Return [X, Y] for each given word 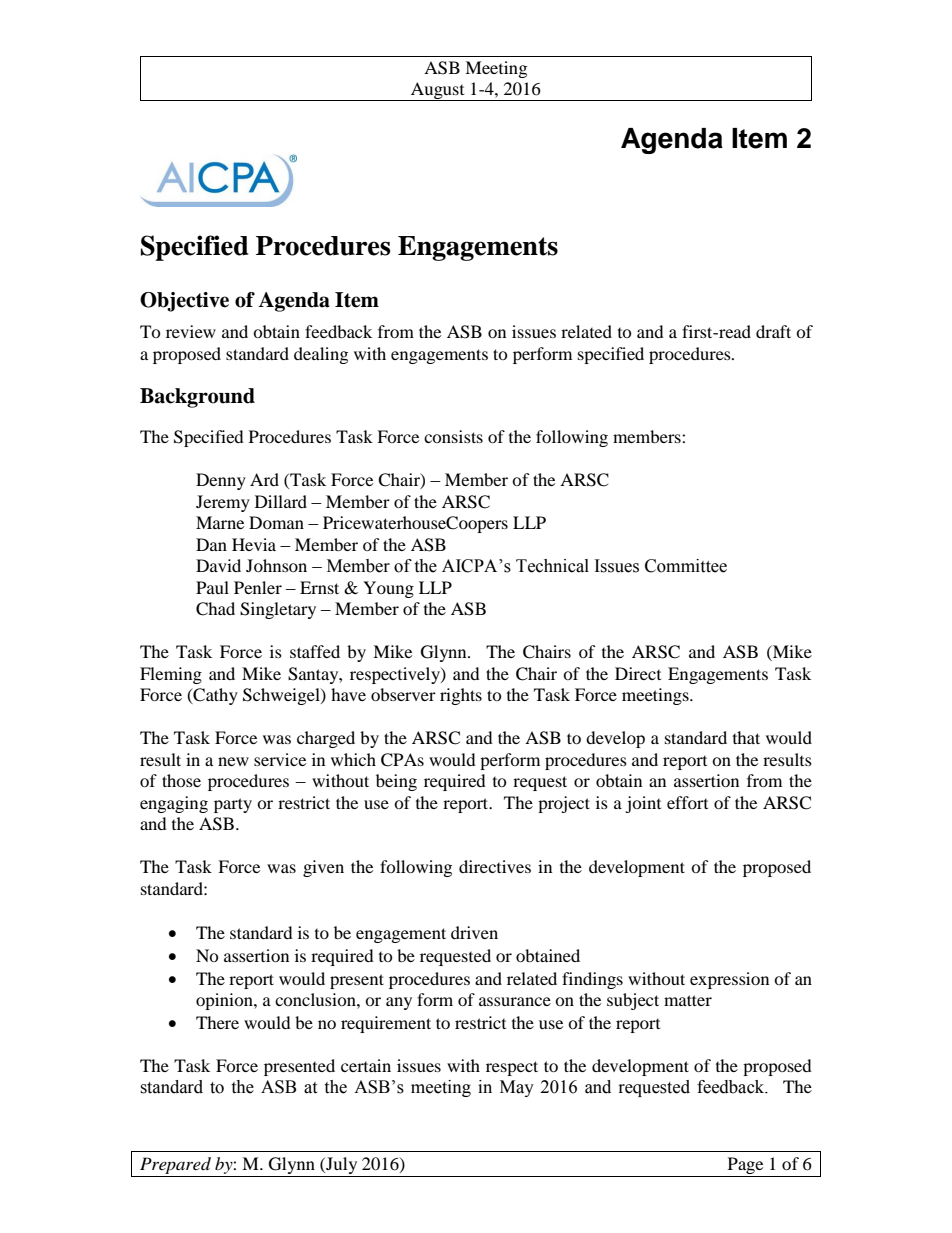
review [191, 331]
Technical [552, 566]
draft [773, 331]
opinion [225, 1001]
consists [453, 436]
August [438, 91]
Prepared [175, 1167]
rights [461, 696]
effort [687, 802]
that [746, 737]
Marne [220, 522]
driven [474, 932]
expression [729, 980]
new [233, 761]
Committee [686, 566]
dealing [321, 355]
